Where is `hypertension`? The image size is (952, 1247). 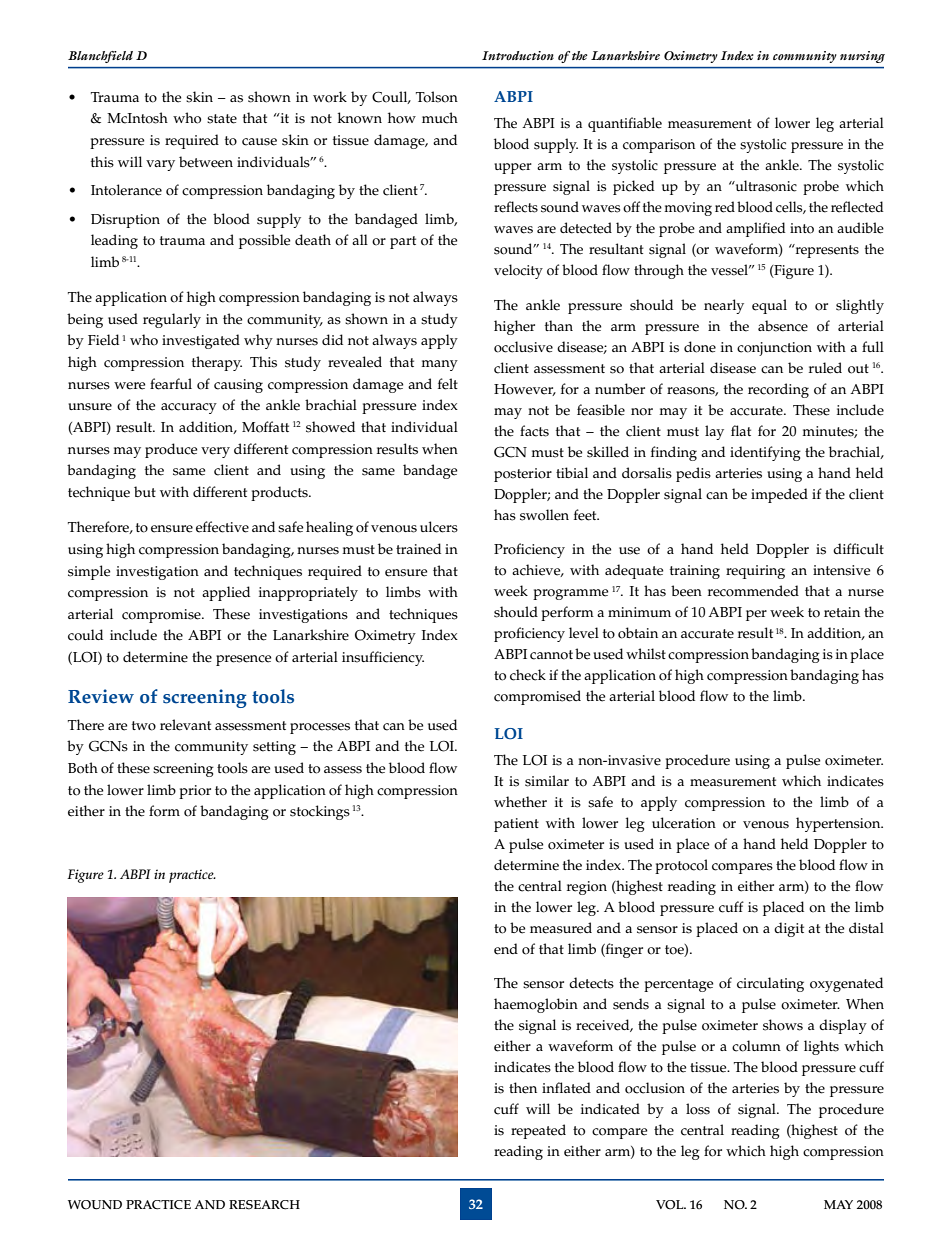
hypertension is located at coordinates (839, 824).
